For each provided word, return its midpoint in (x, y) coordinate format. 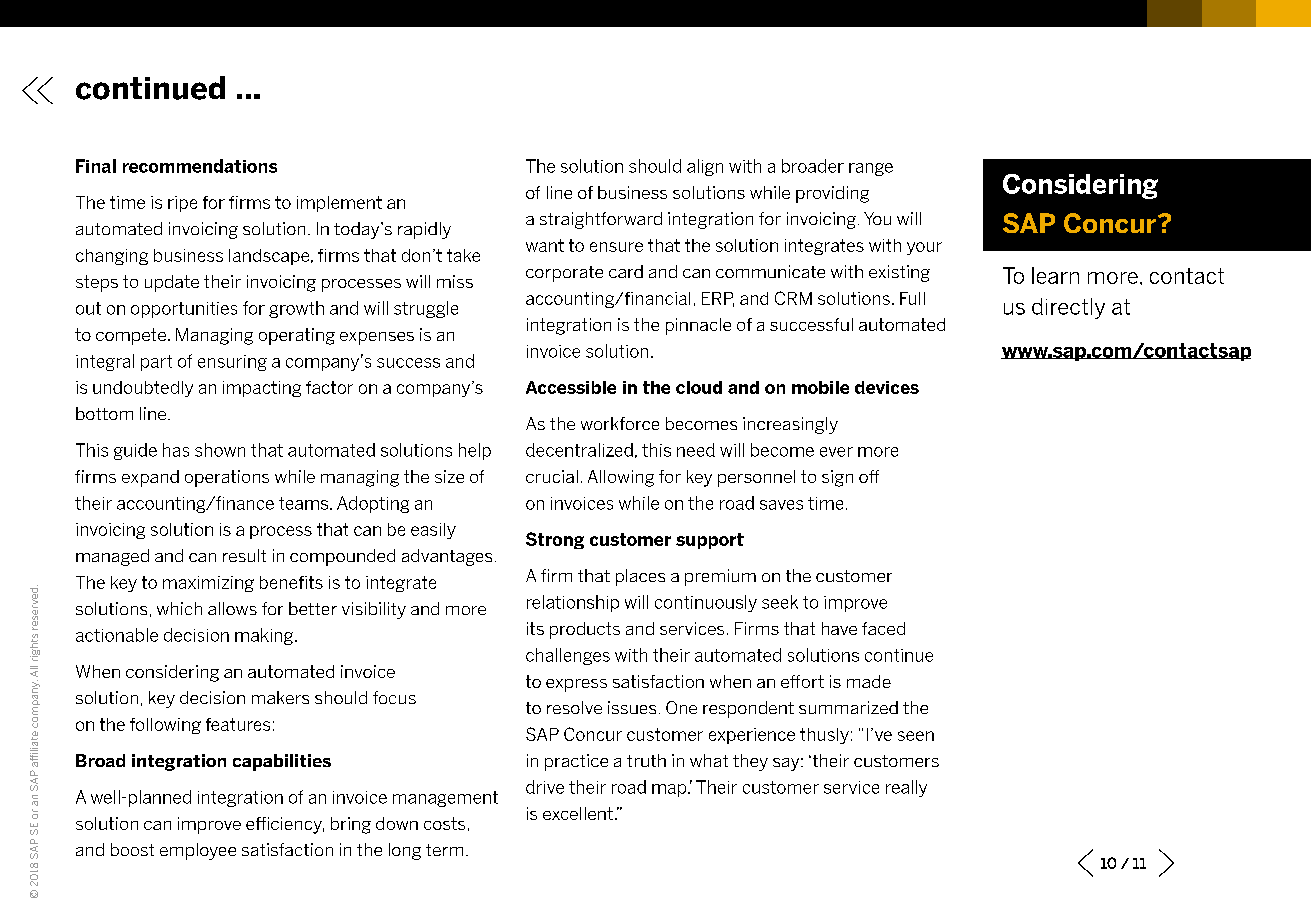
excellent (578, 813)
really (906, 788)
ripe (182, 204)
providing (832, 194)
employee (198, 851)
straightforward (601, 220)
